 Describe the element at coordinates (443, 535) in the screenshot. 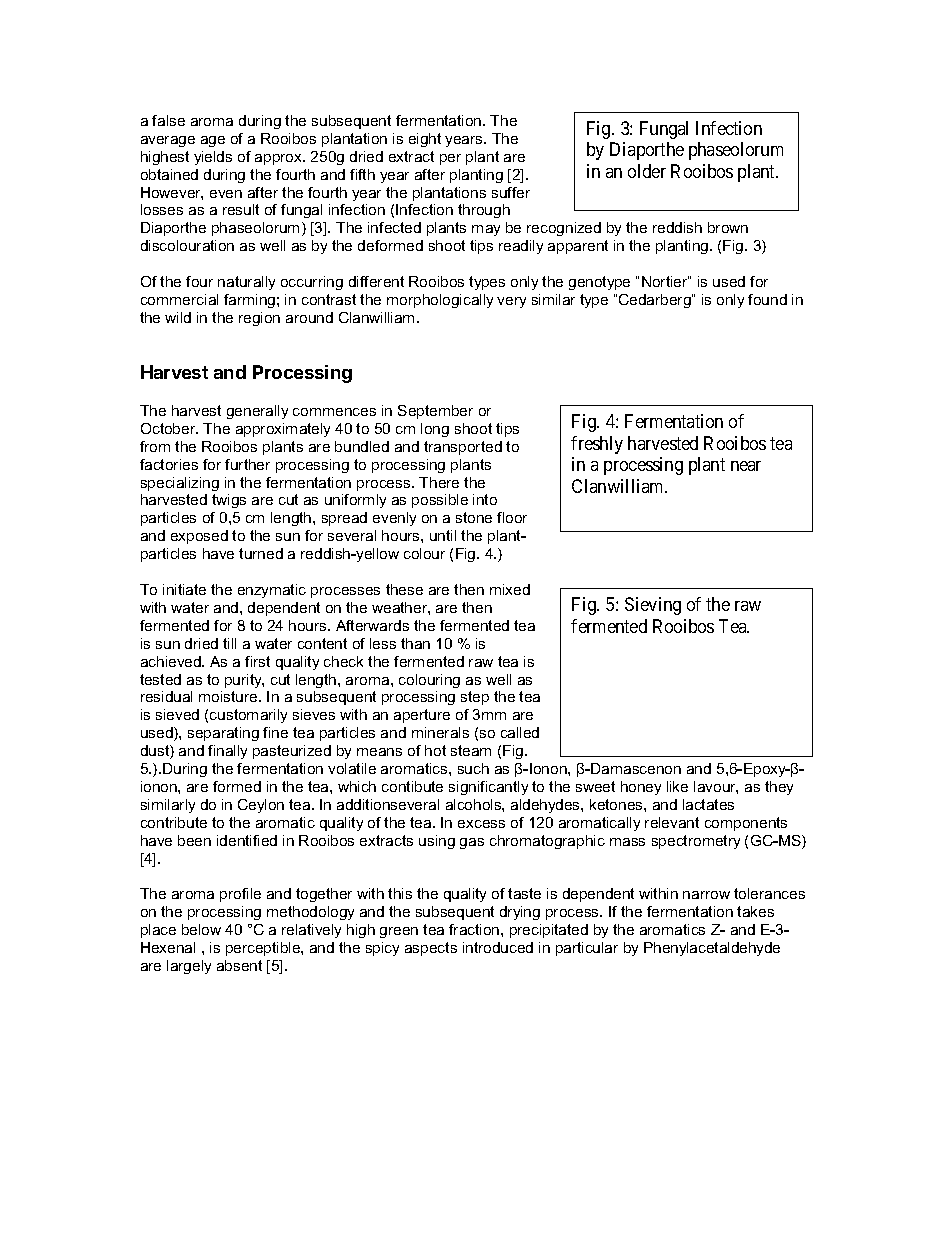

I see `until` at that location.
